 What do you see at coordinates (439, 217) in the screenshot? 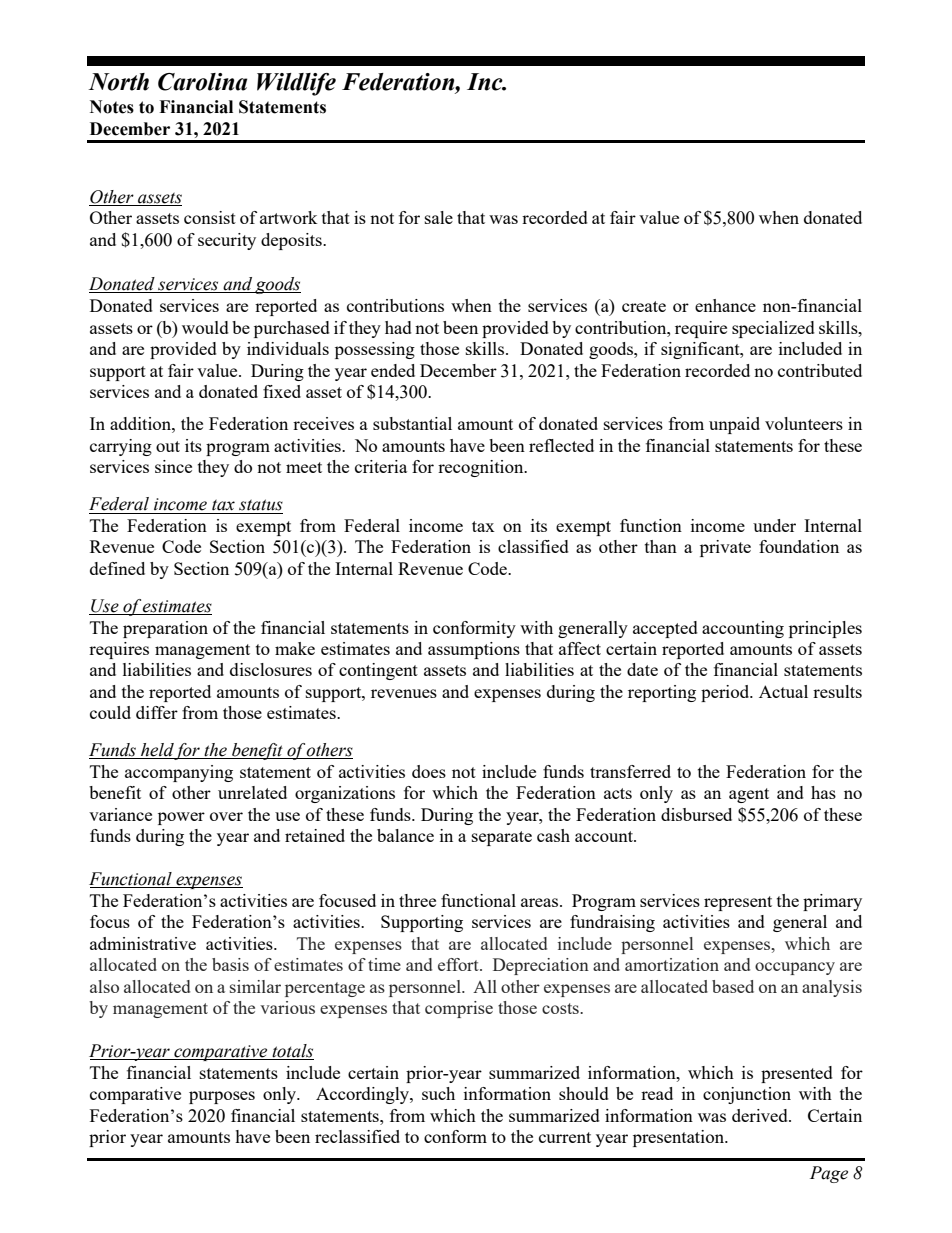
I see `sale` at bounding box center [439, 217].
